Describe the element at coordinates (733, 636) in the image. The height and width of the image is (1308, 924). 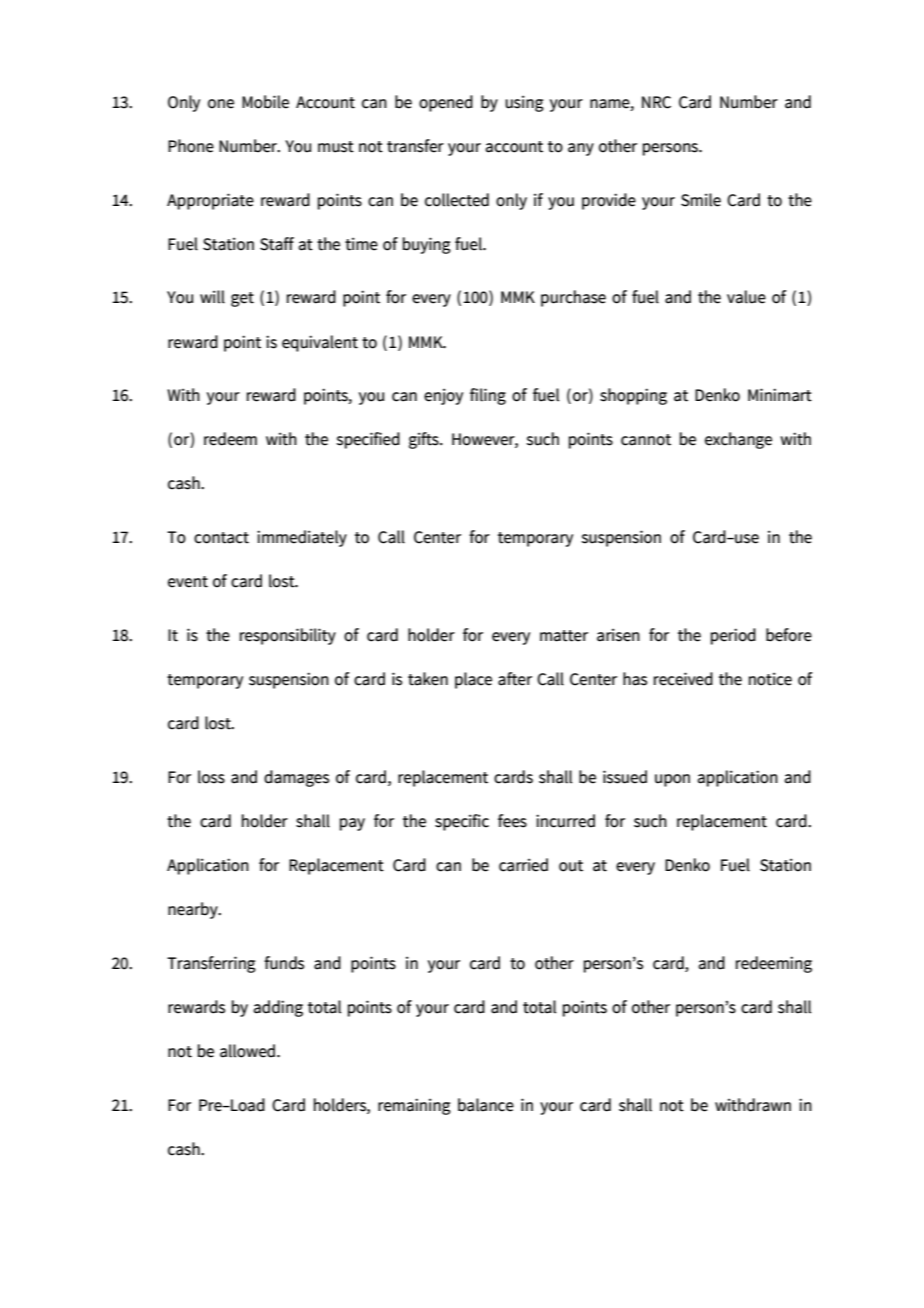
I see `period` at that location.
